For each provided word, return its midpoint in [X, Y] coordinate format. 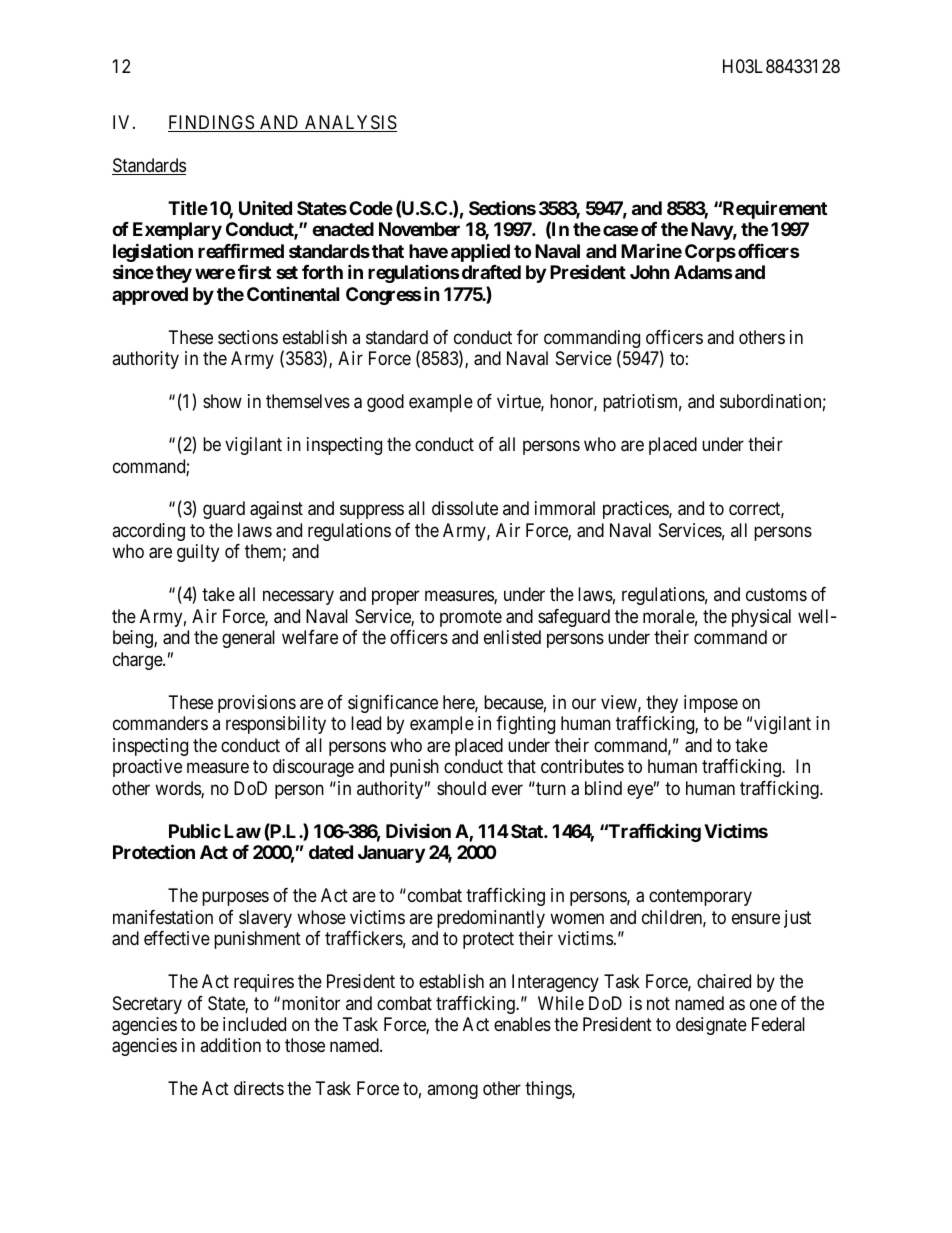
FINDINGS [212, 123]
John [650, 272]
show [222, 401]
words [178, 789]
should [461, 788]
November [419, 229]
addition [230, 1045]
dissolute [465, 508]
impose [711, 704]
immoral [565, 508]
